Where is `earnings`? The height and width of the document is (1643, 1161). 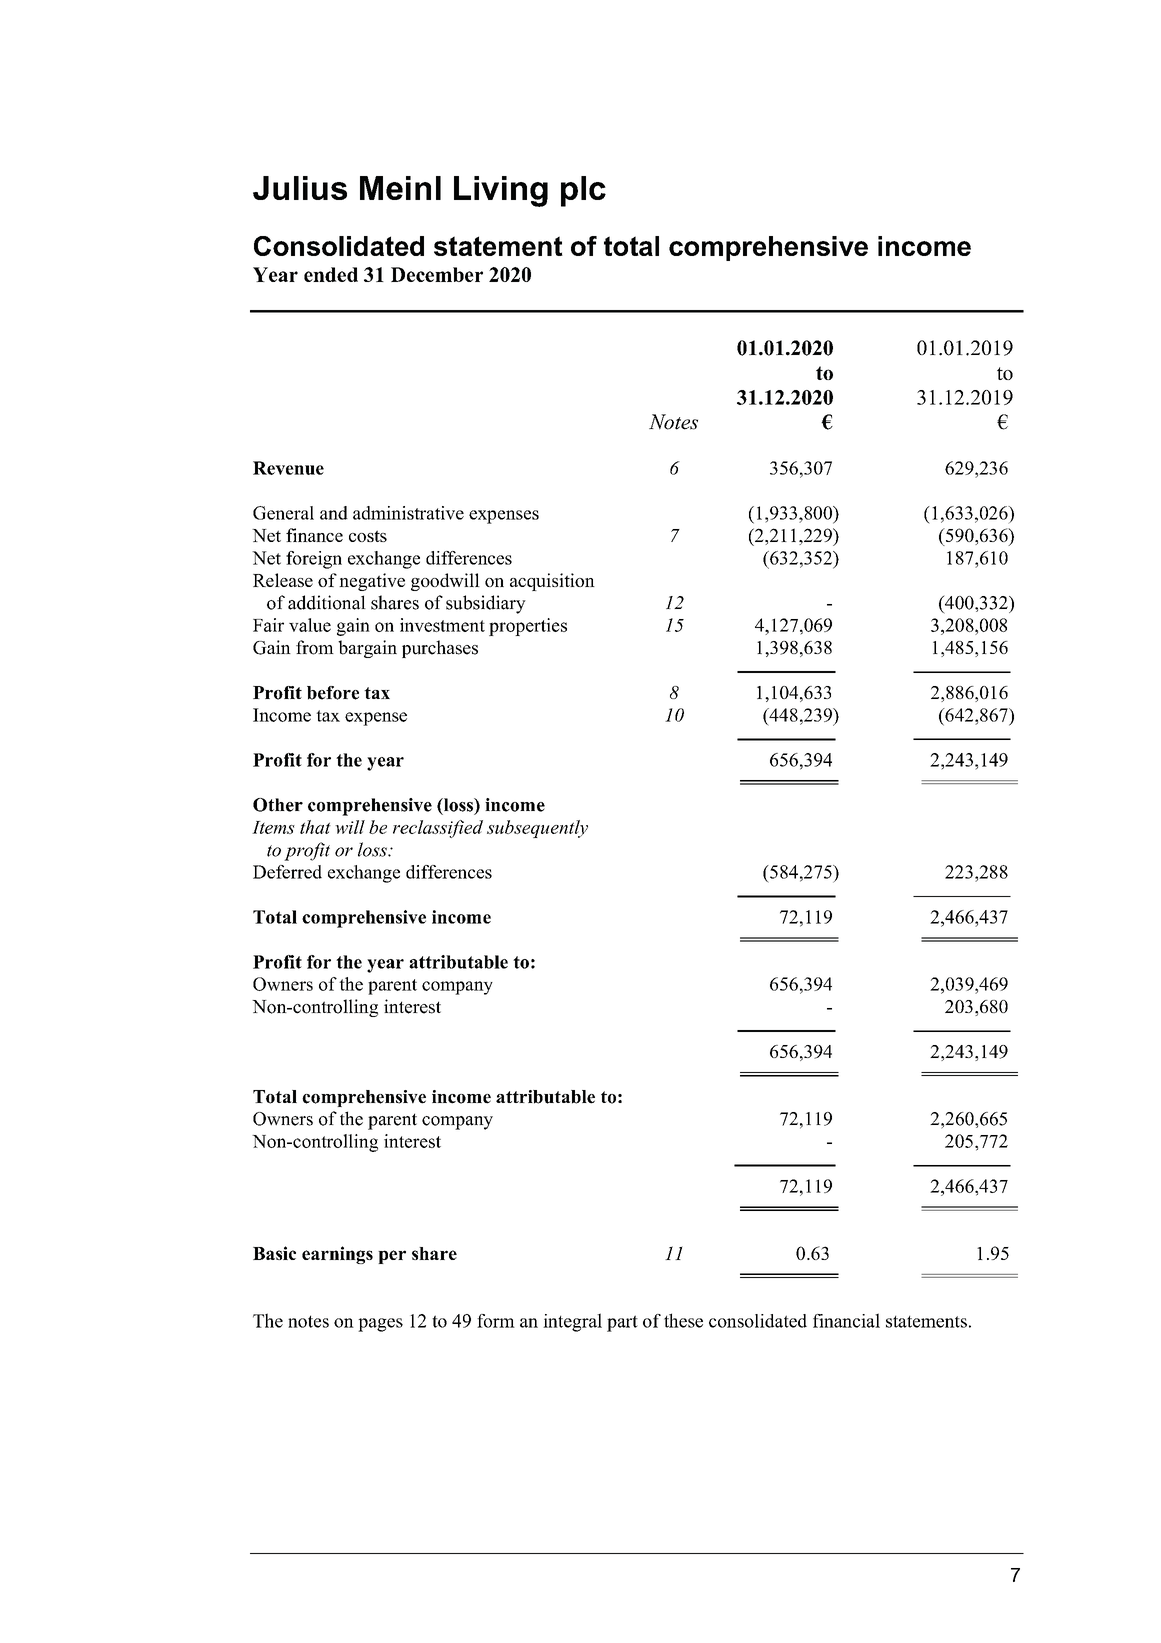
earnings is located at coordinates (337, 1255).
